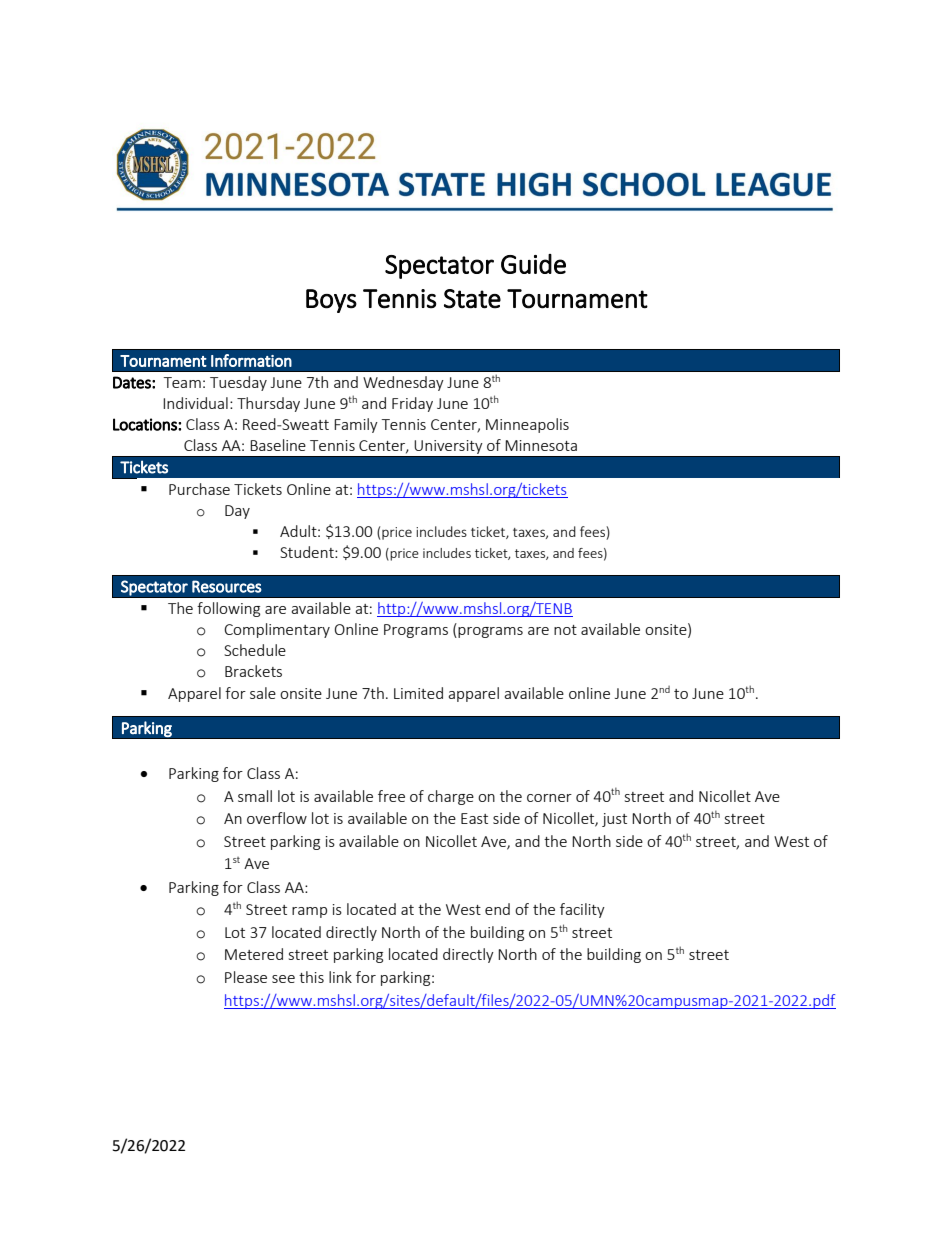 The image size is (952, 1233). I want to click on Student, so click(308, 552).
